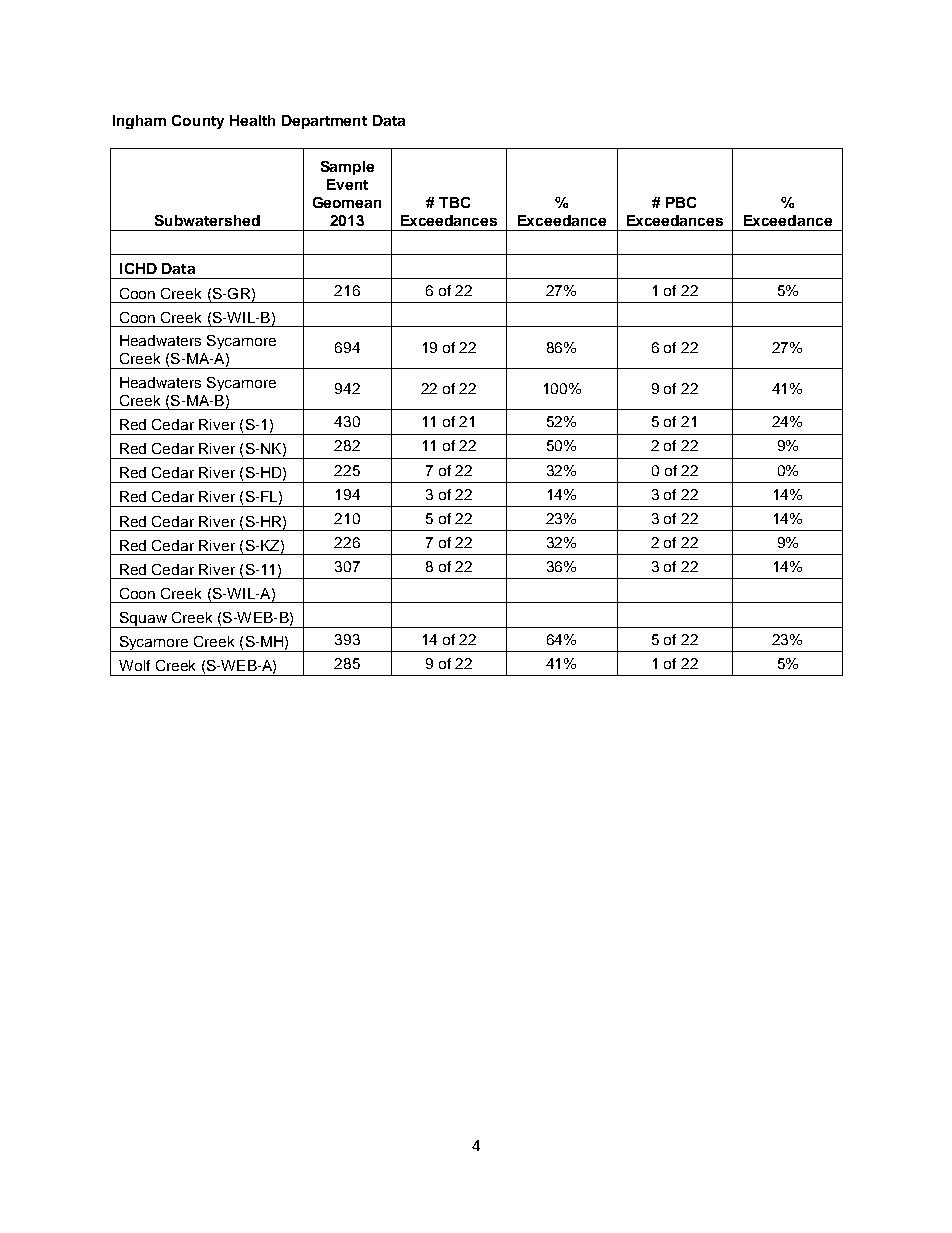 Image resolution: width=952 pixels, height=1233 pixels. What do you see at coordinates (324, 122) in the page?
I see `Department` at bounding box center [324, 122].
